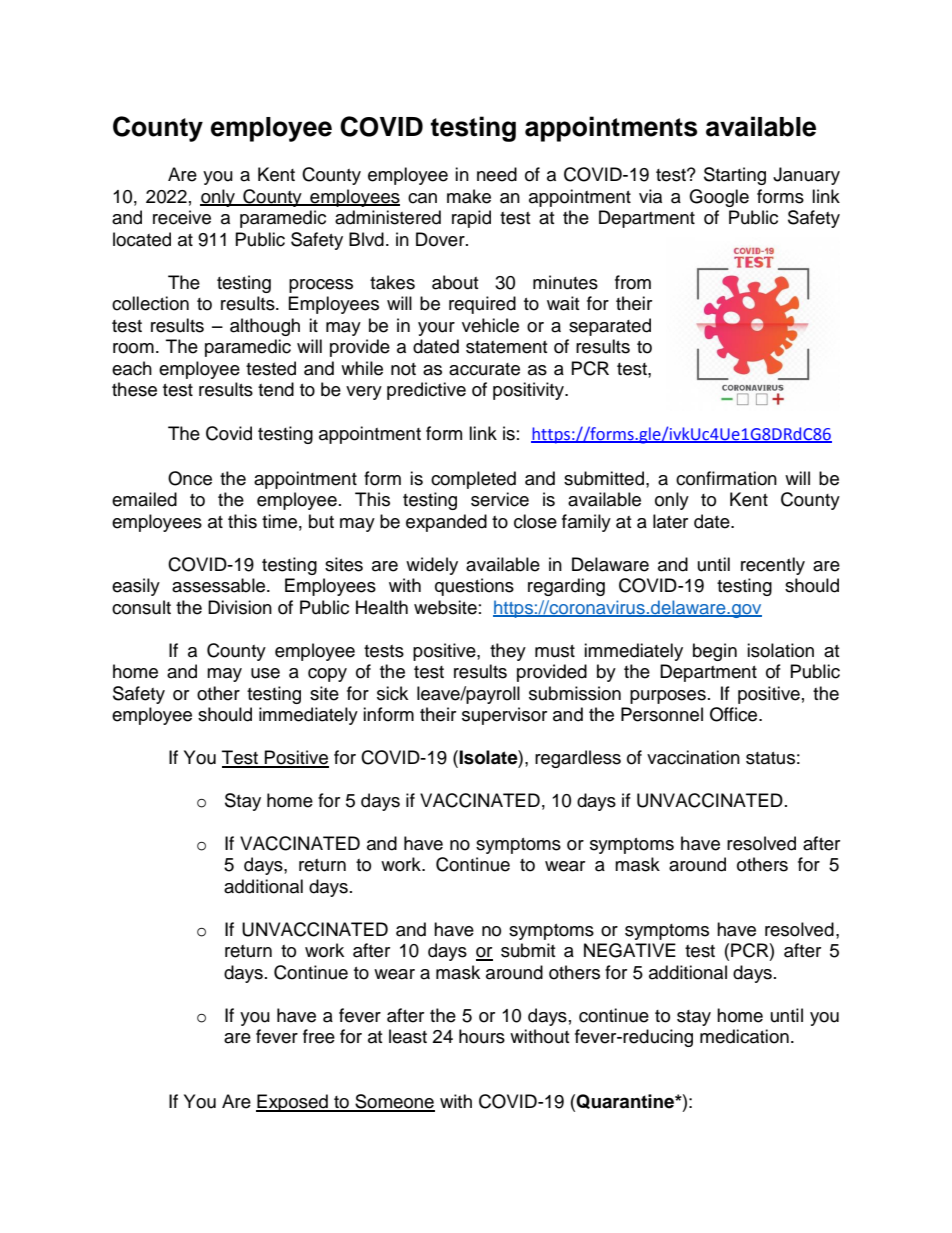 The width and height of the document is (952, 1233). I want to click on medication, so click(744, 1036).
